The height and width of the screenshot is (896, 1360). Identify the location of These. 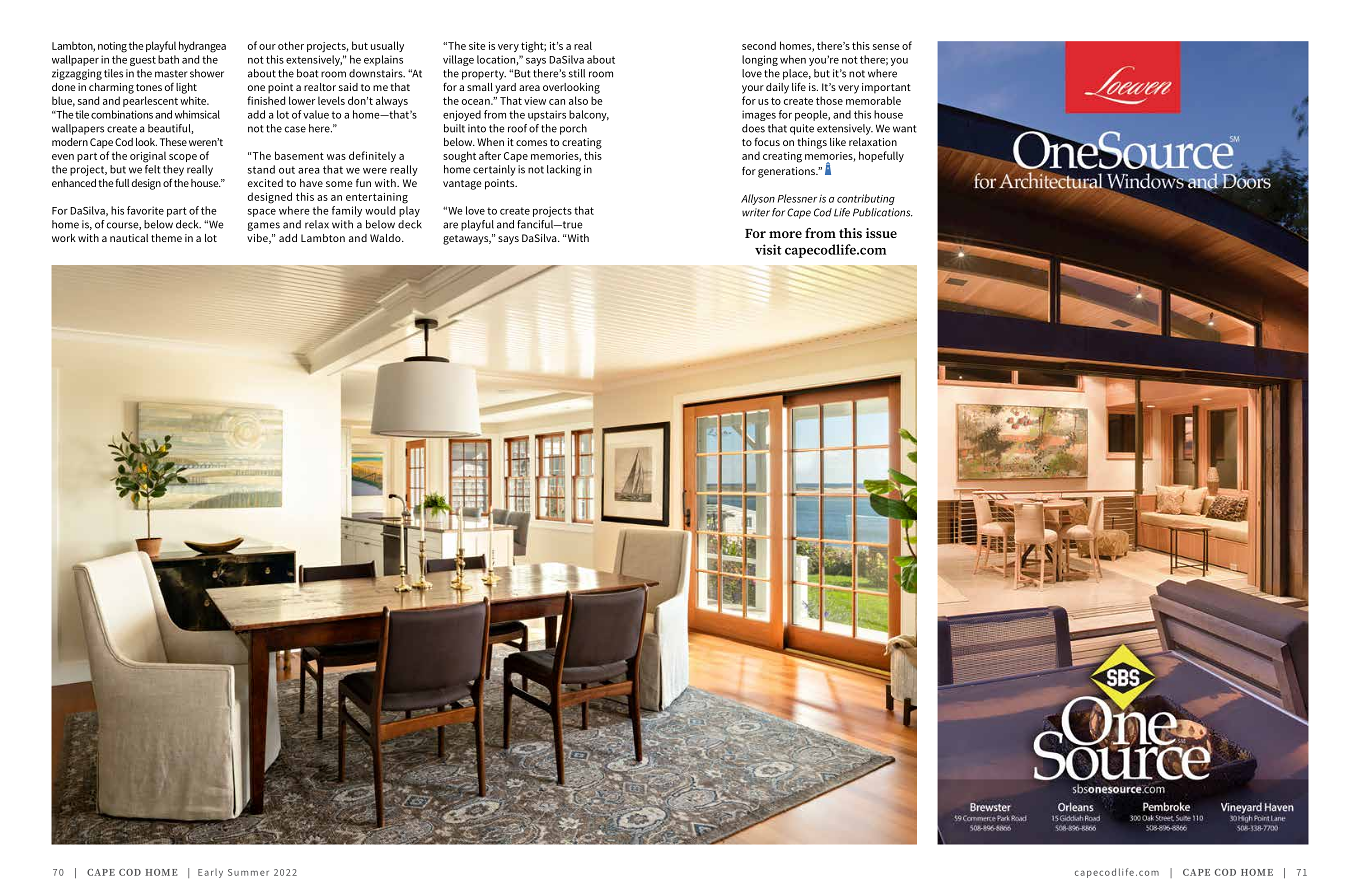
(173, 142).
